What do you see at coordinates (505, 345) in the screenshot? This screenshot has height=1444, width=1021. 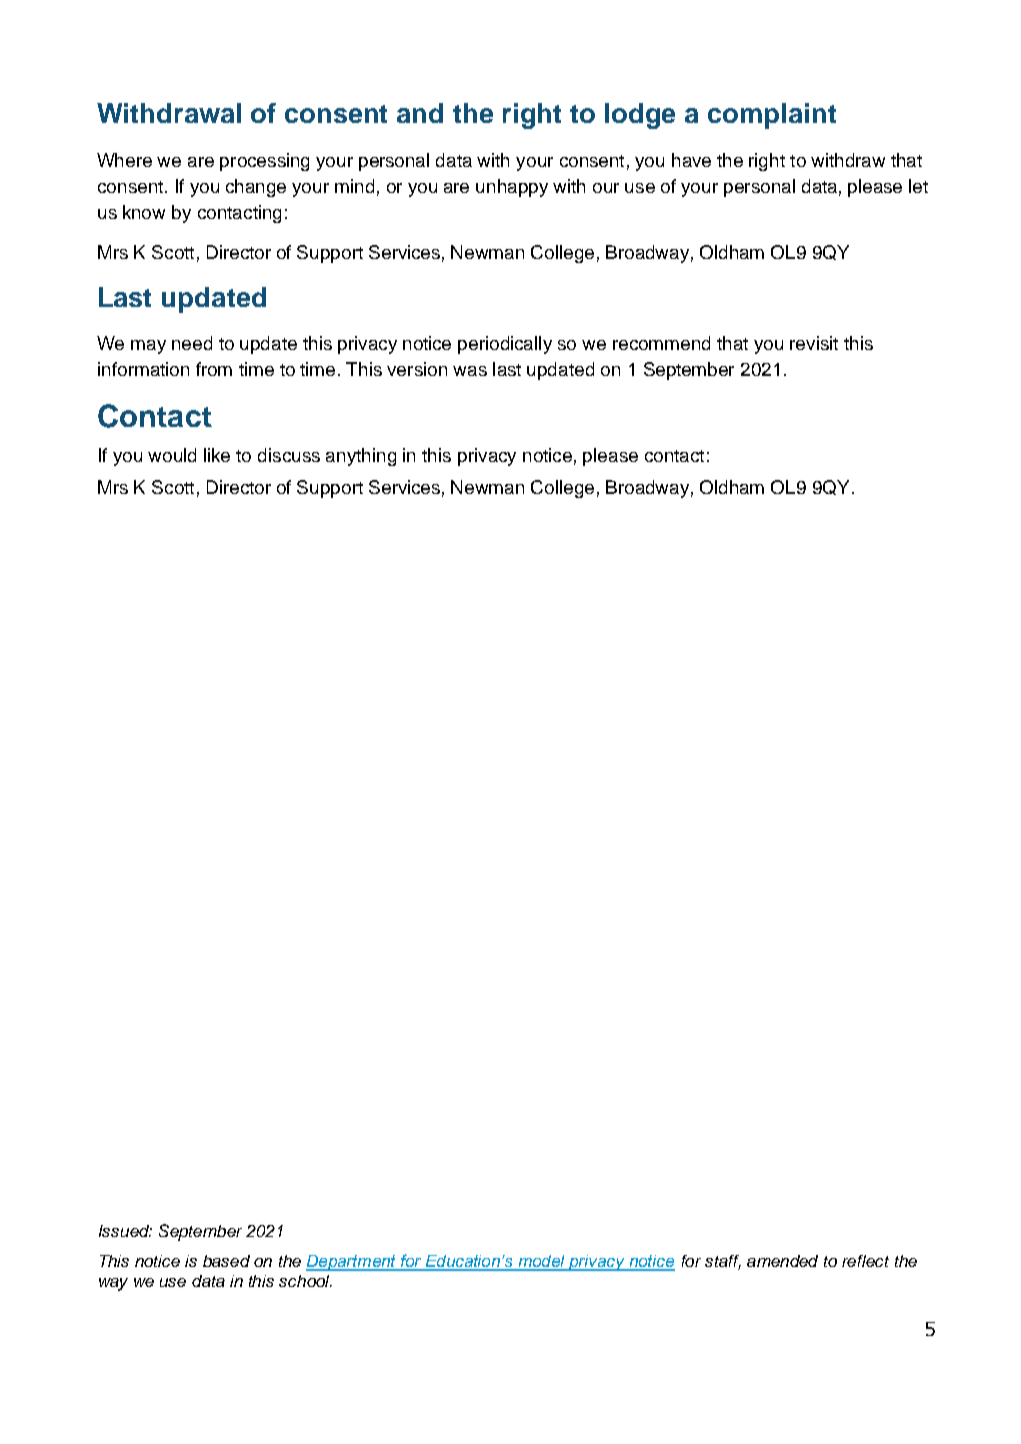 I see `periodically` at bounding box center [505, 345].
